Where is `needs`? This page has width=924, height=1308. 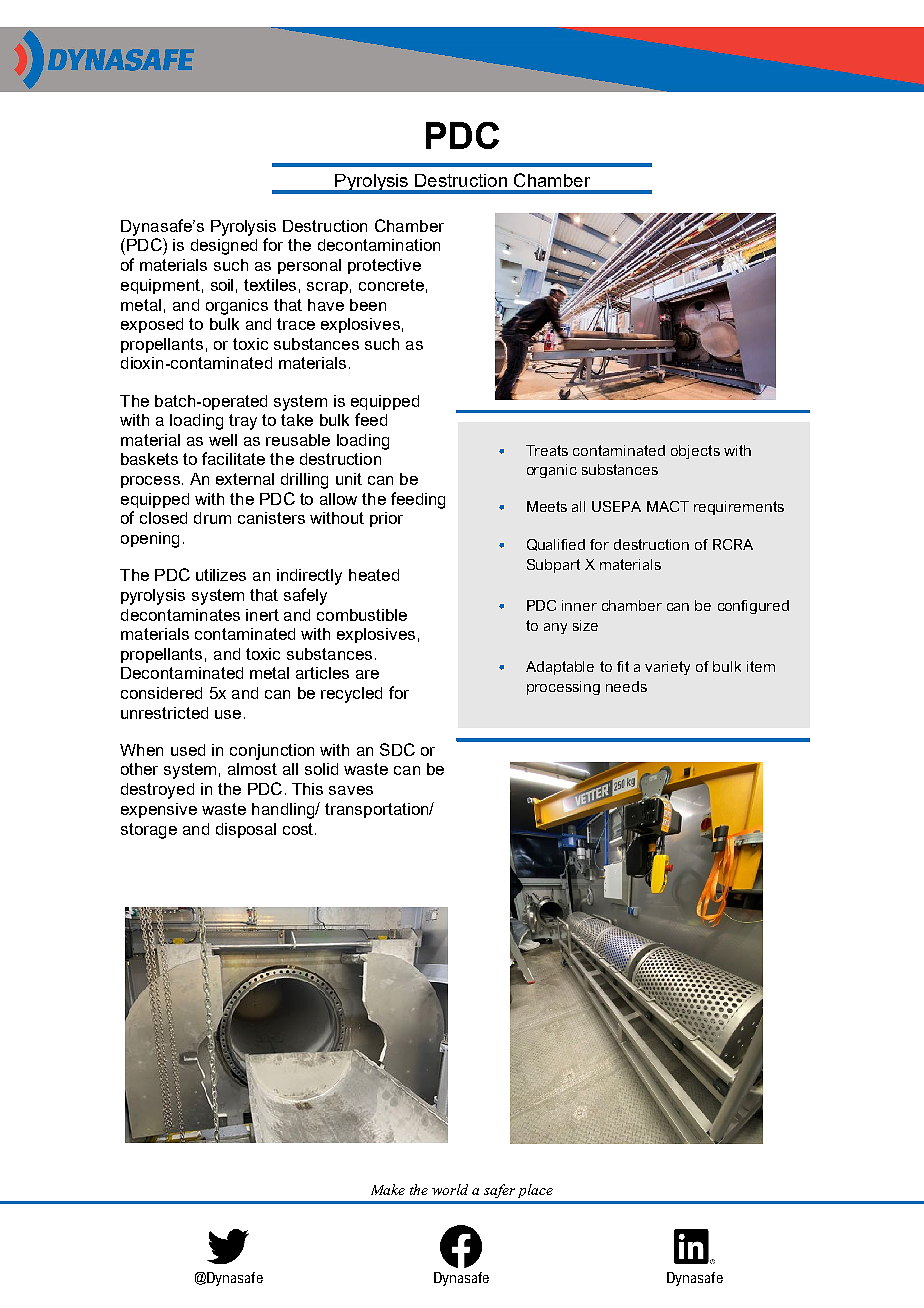
needs is located at coordinates (626, 686).
